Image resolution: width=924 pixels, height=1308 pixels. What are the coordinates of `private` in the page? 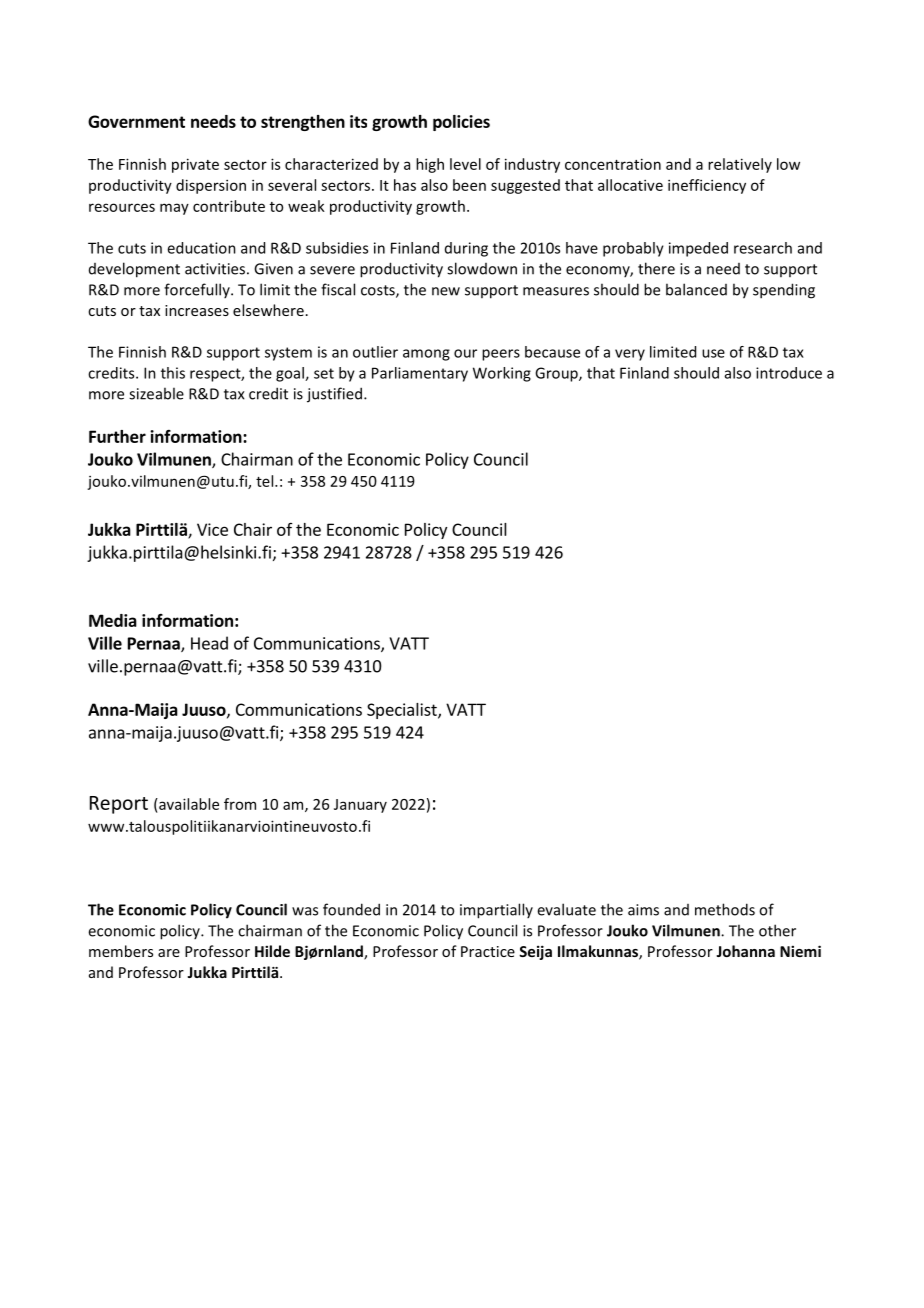 It's located at (195, 165).
